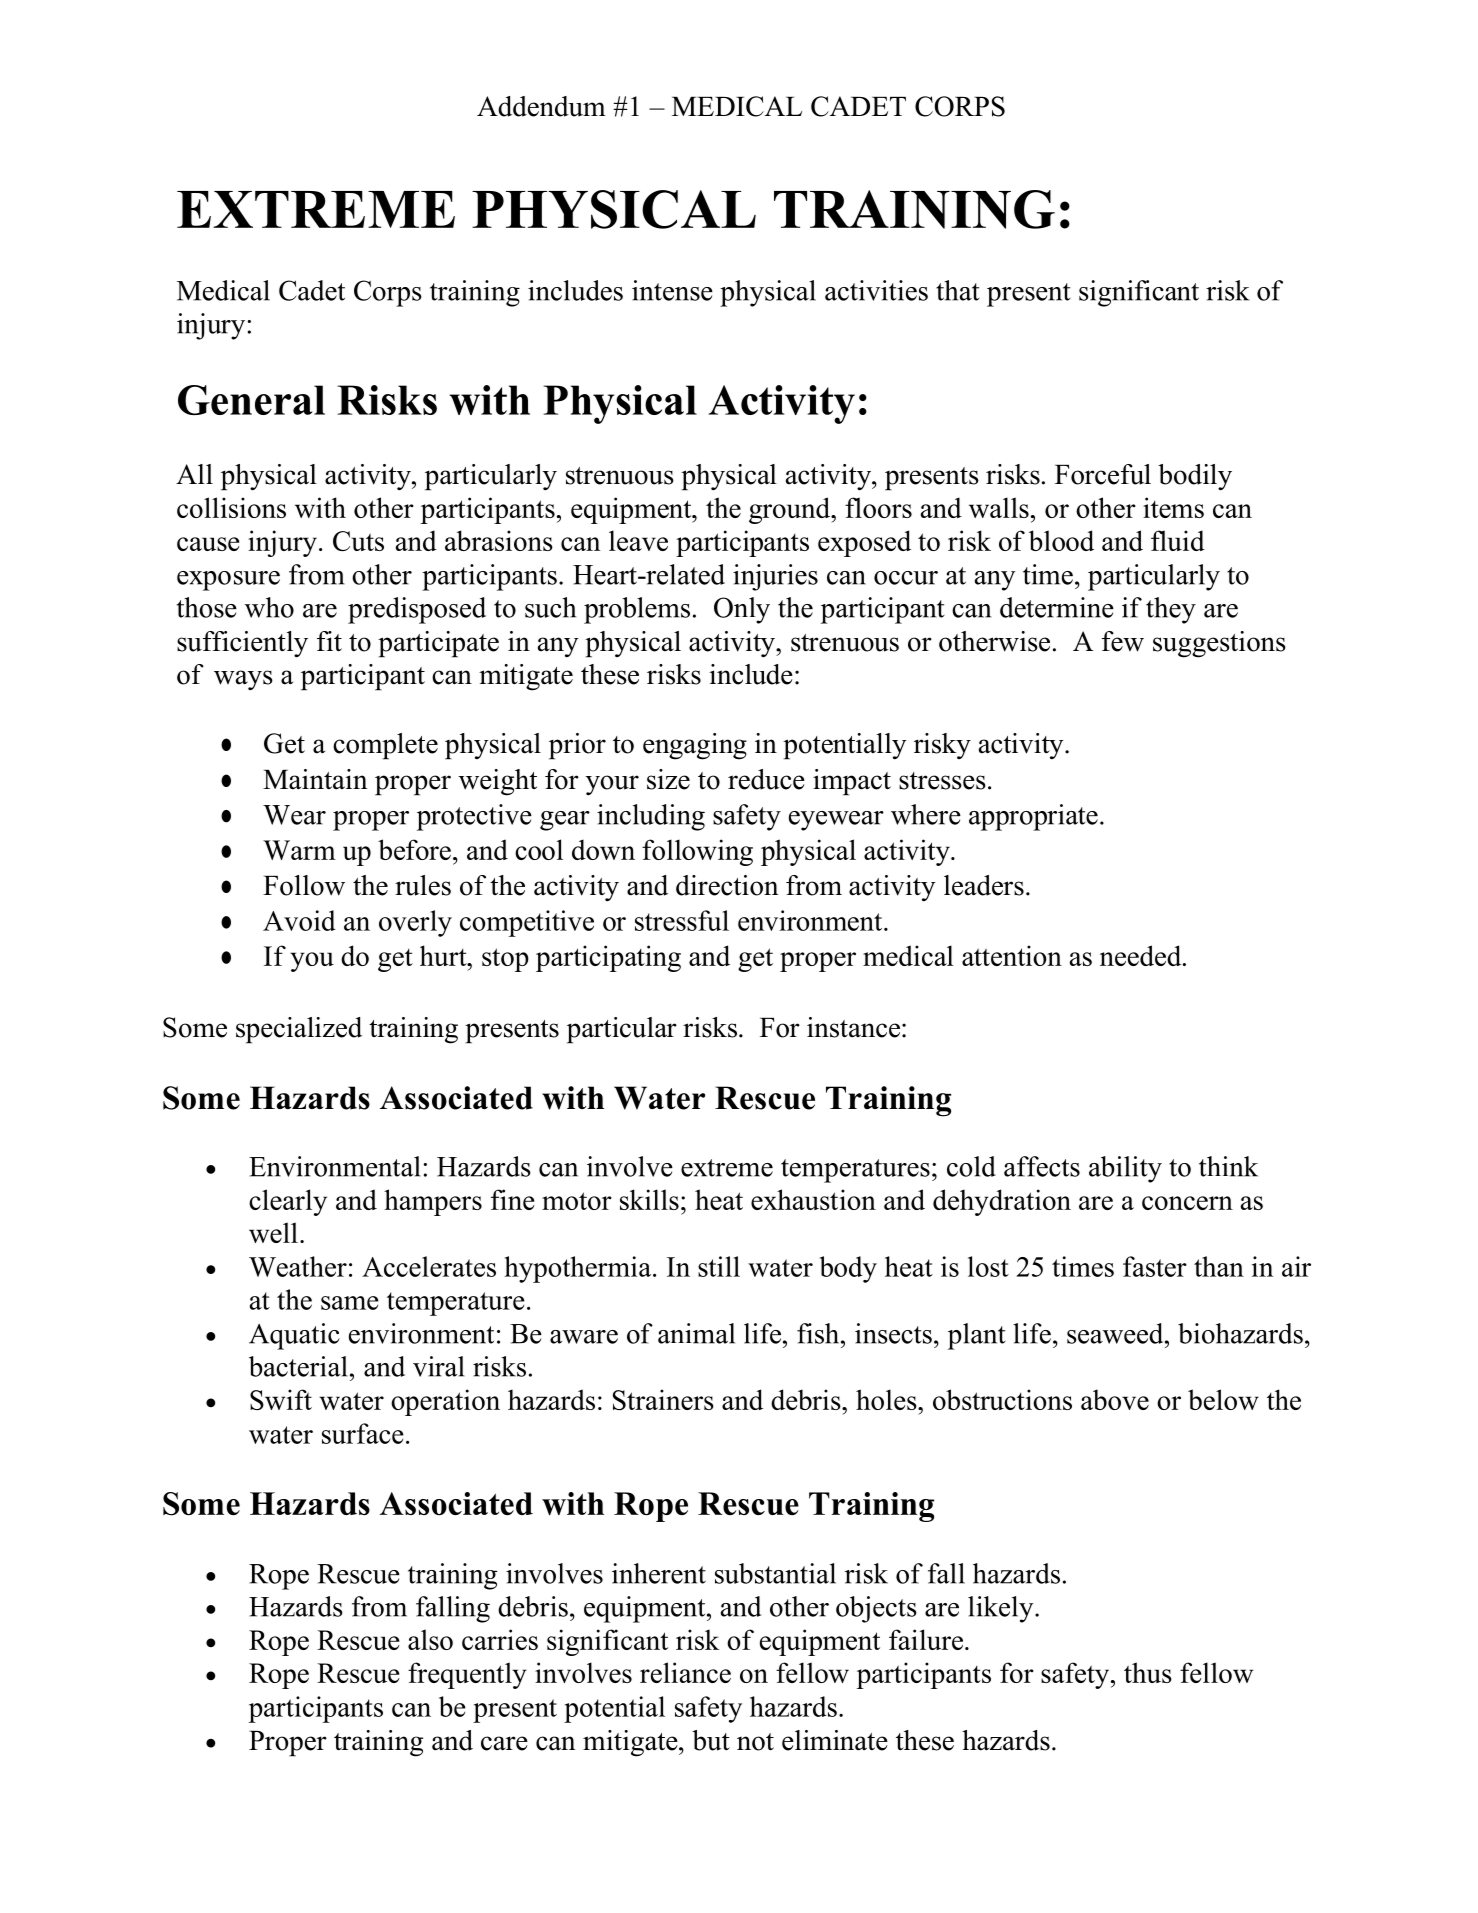  What do you see at coordinates (727, 885) in the image?
I see `direction` at bounding box center [727, 885].
